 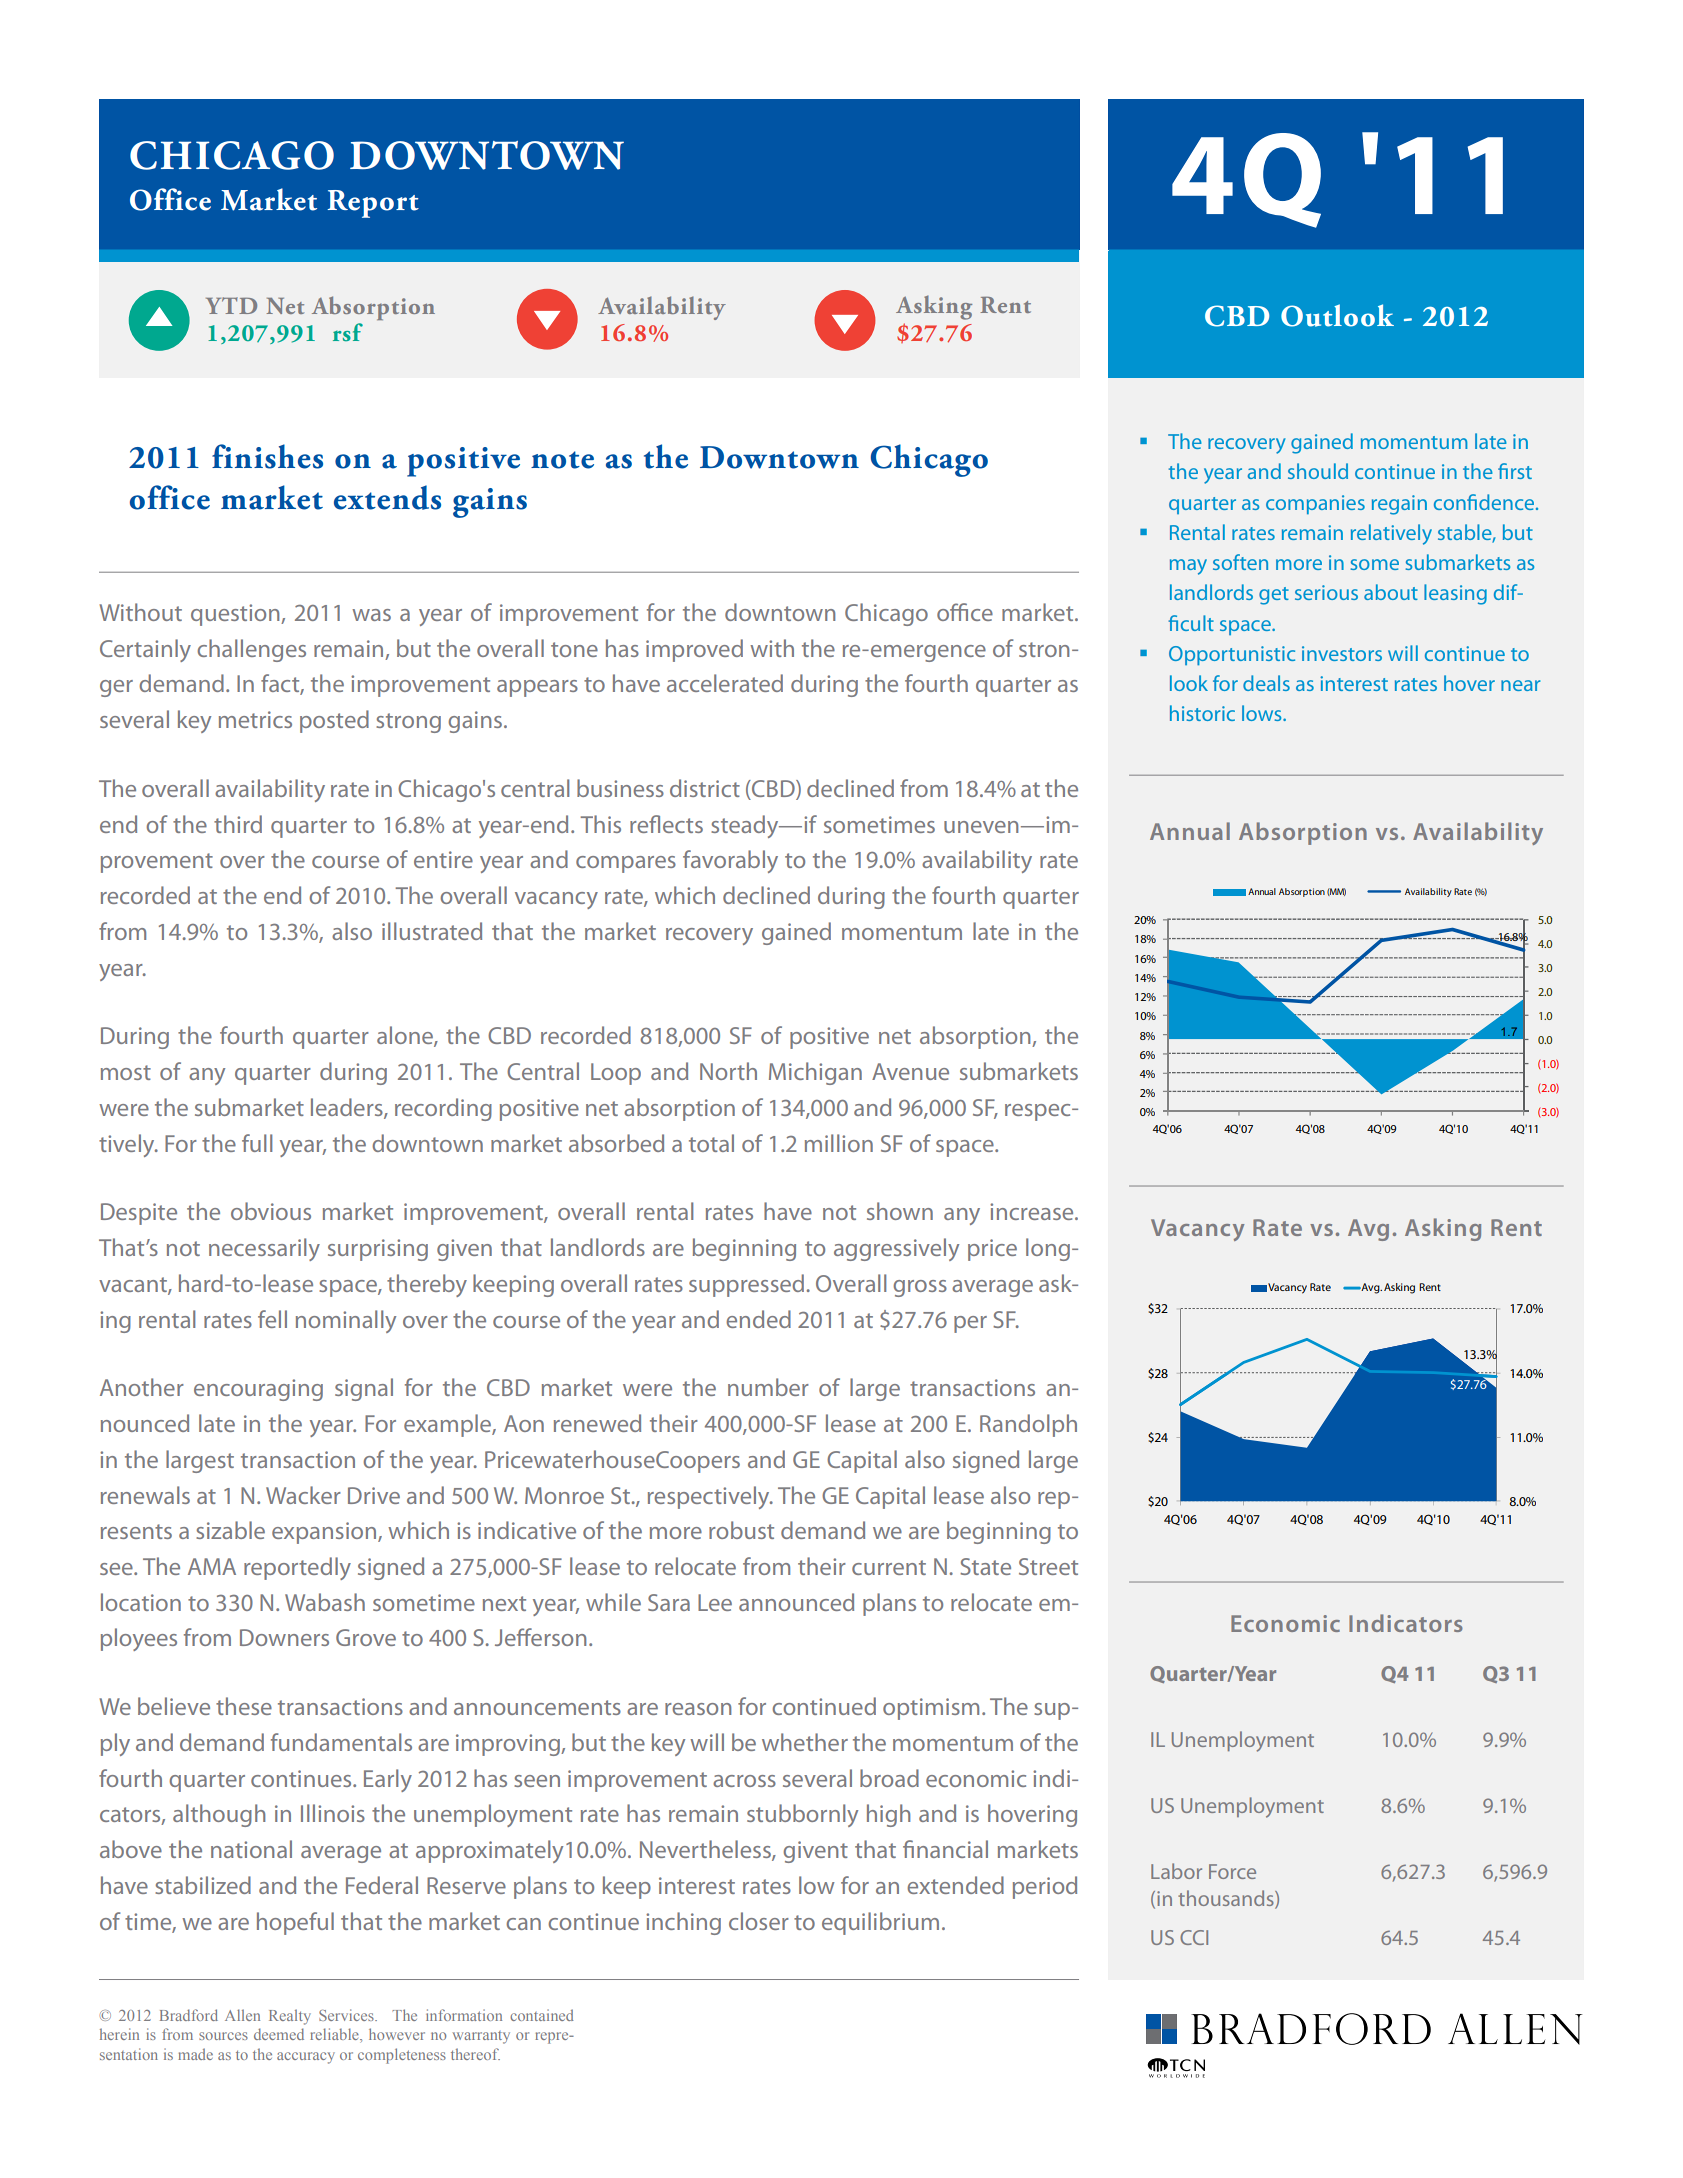 What do you see at coordinates (562, 460) in the page?
I see `note` at bounding box center [562, 460].
